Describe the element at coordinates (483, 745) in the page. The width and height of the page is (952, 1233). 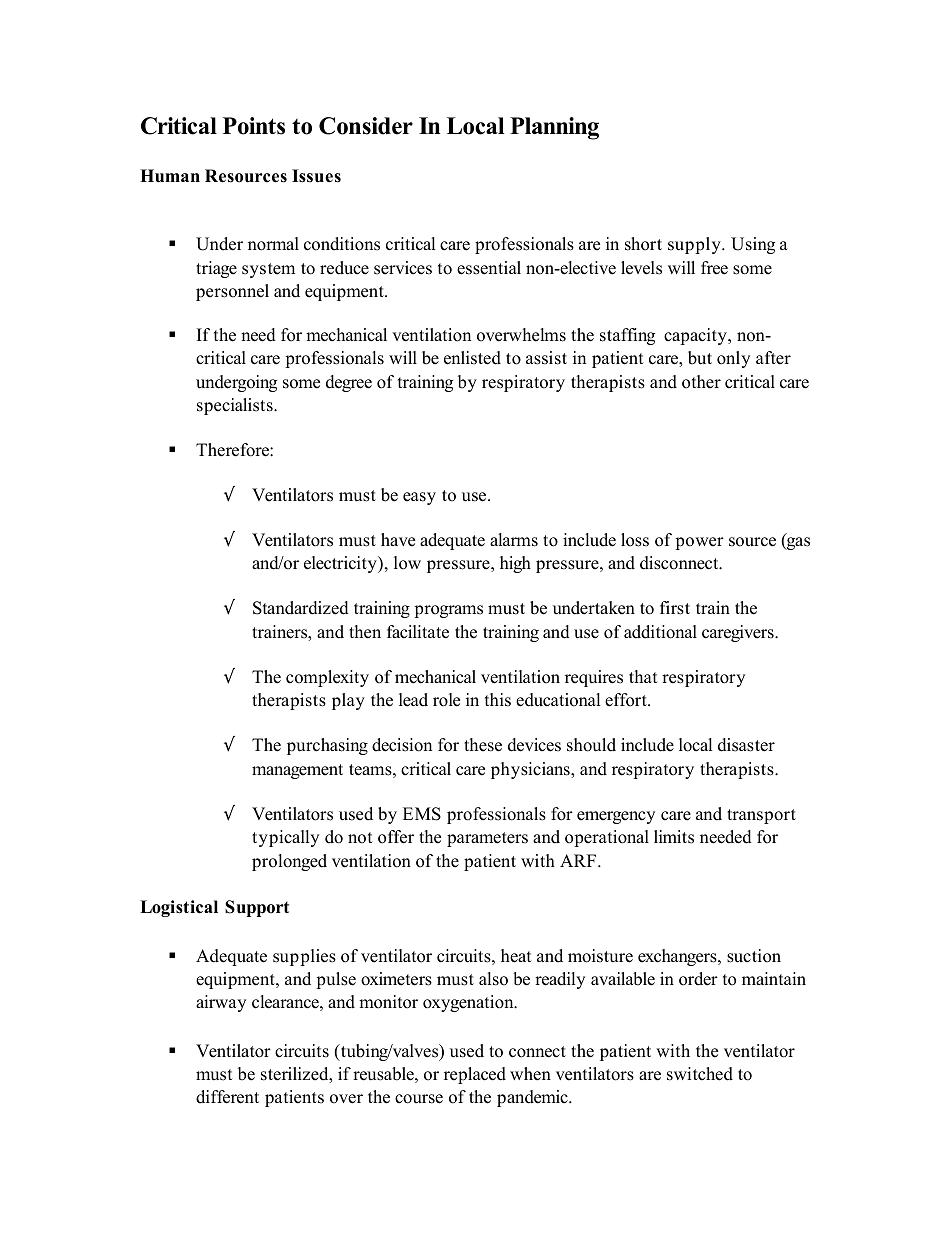
I see `these` at that location.
